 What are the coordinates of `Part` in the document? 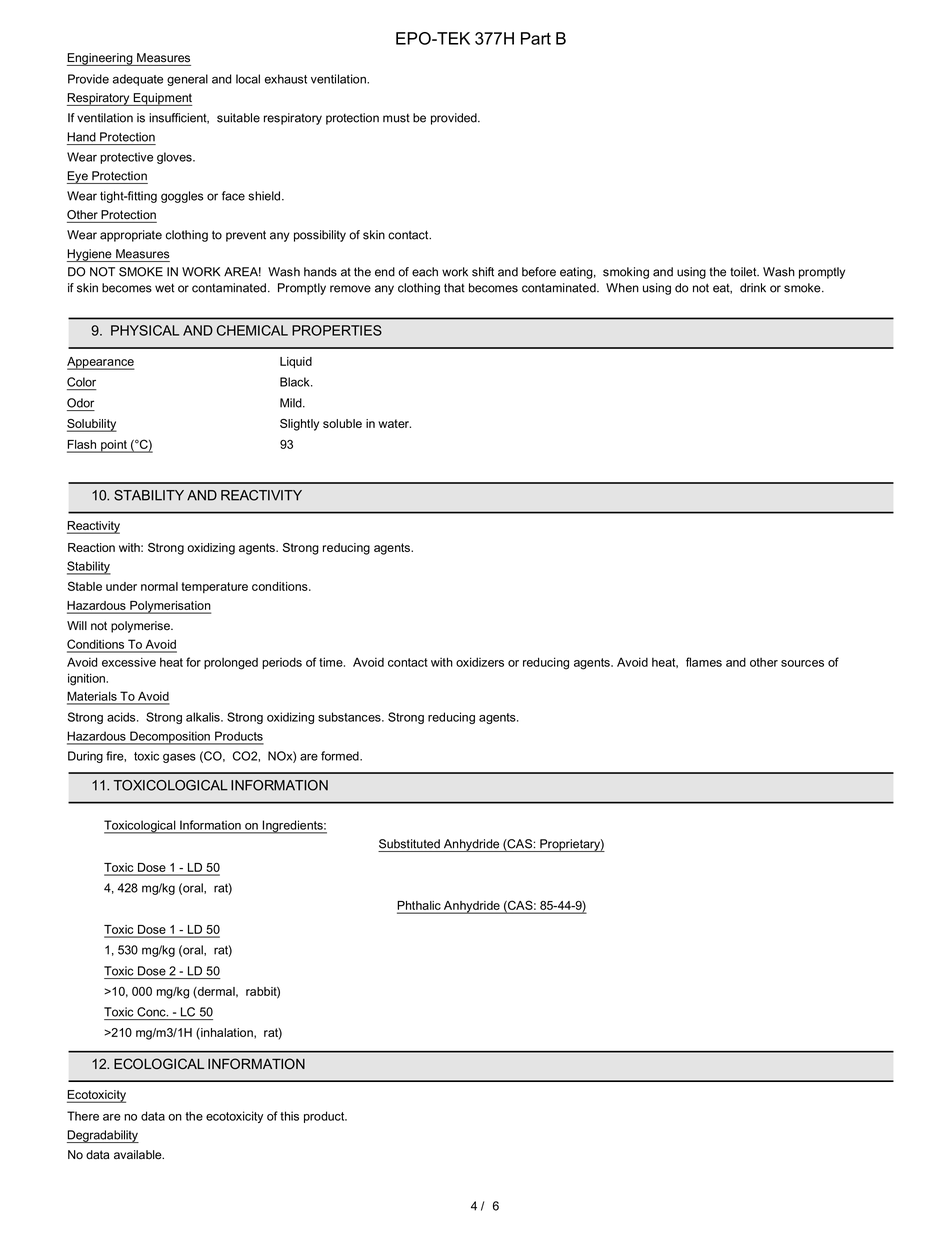 It's located at (536, 38).
